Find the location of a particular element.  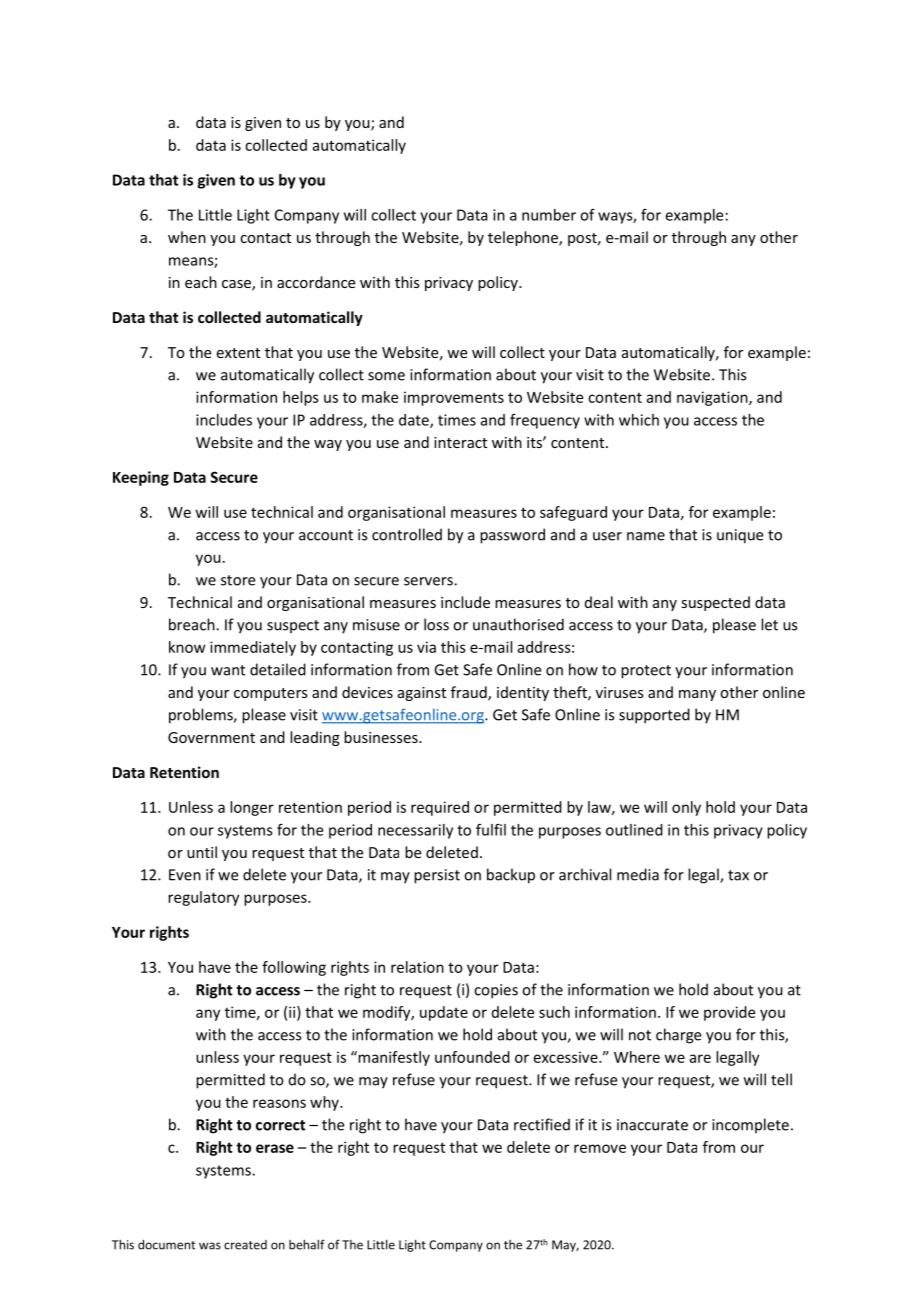

tax is located at coordinates (738, 875).
